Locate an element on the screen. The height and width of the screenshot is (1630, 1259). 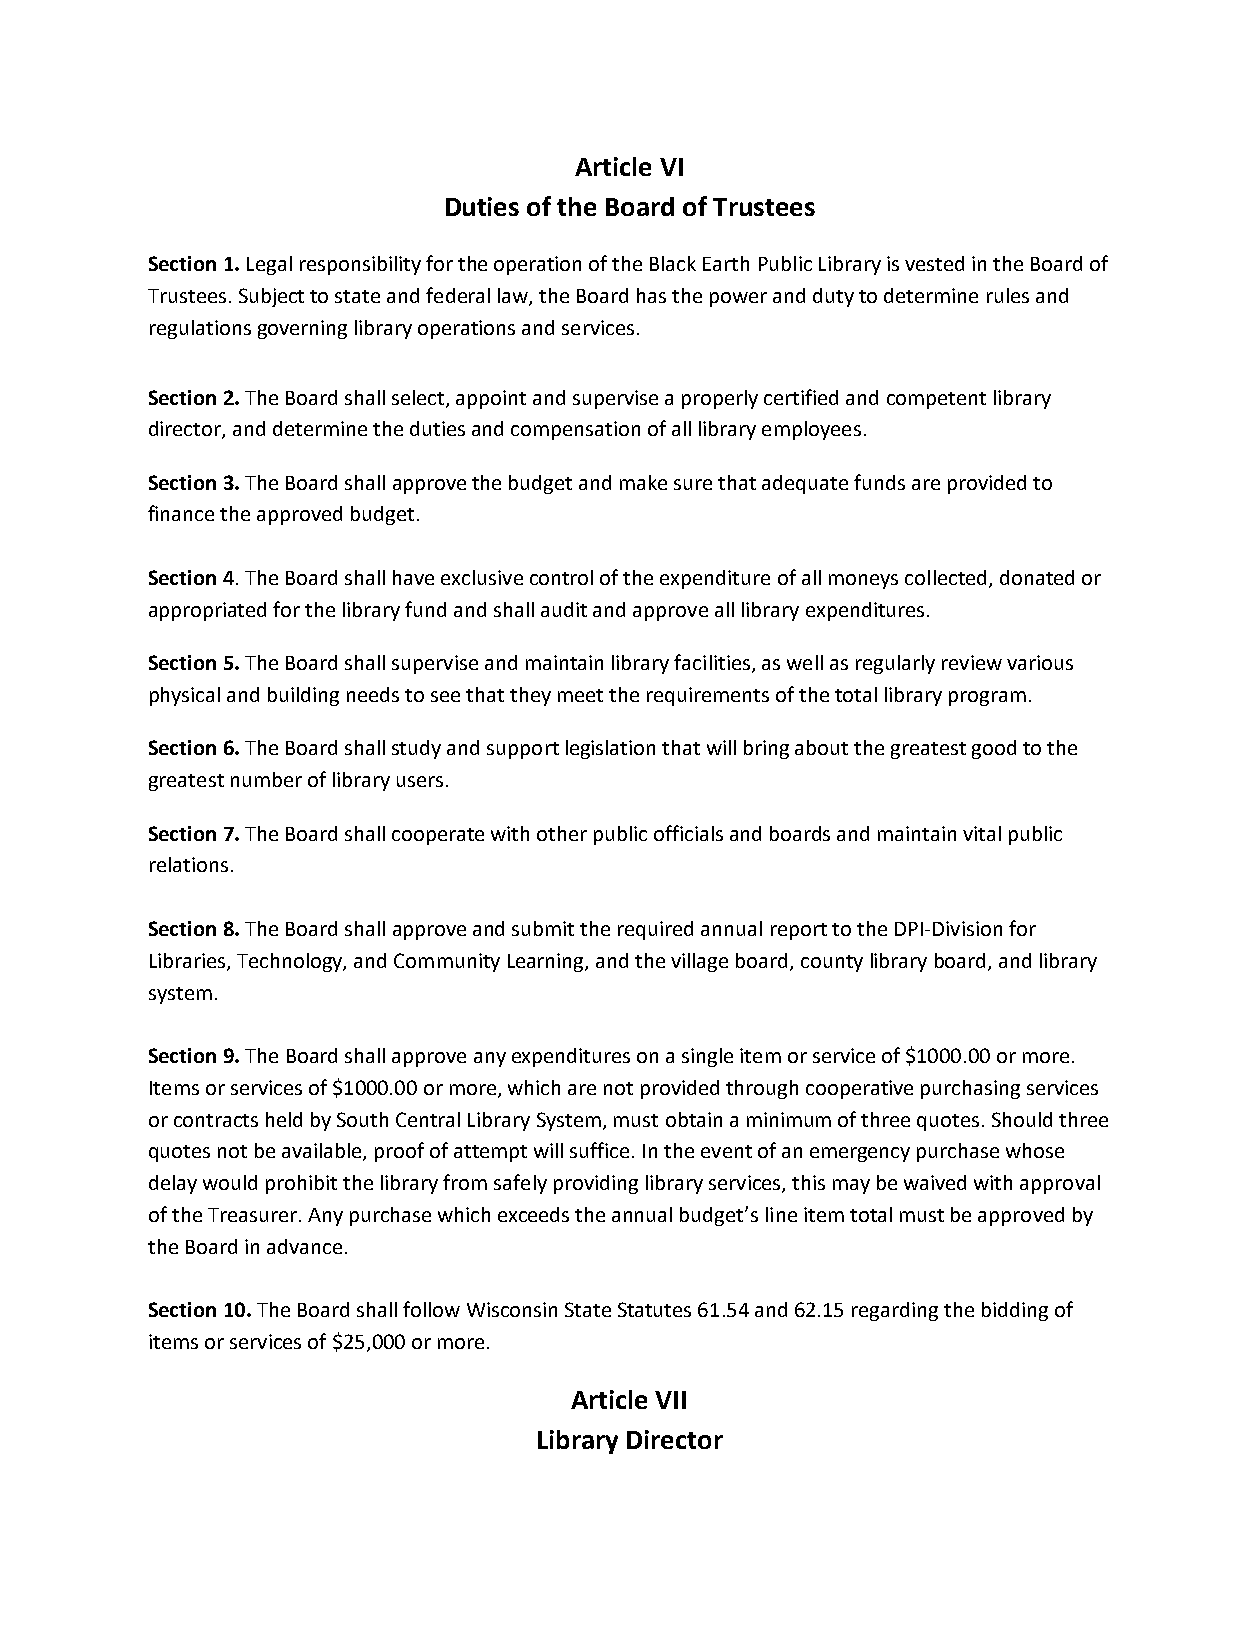
VII is located at coordinates (670, 1400).
